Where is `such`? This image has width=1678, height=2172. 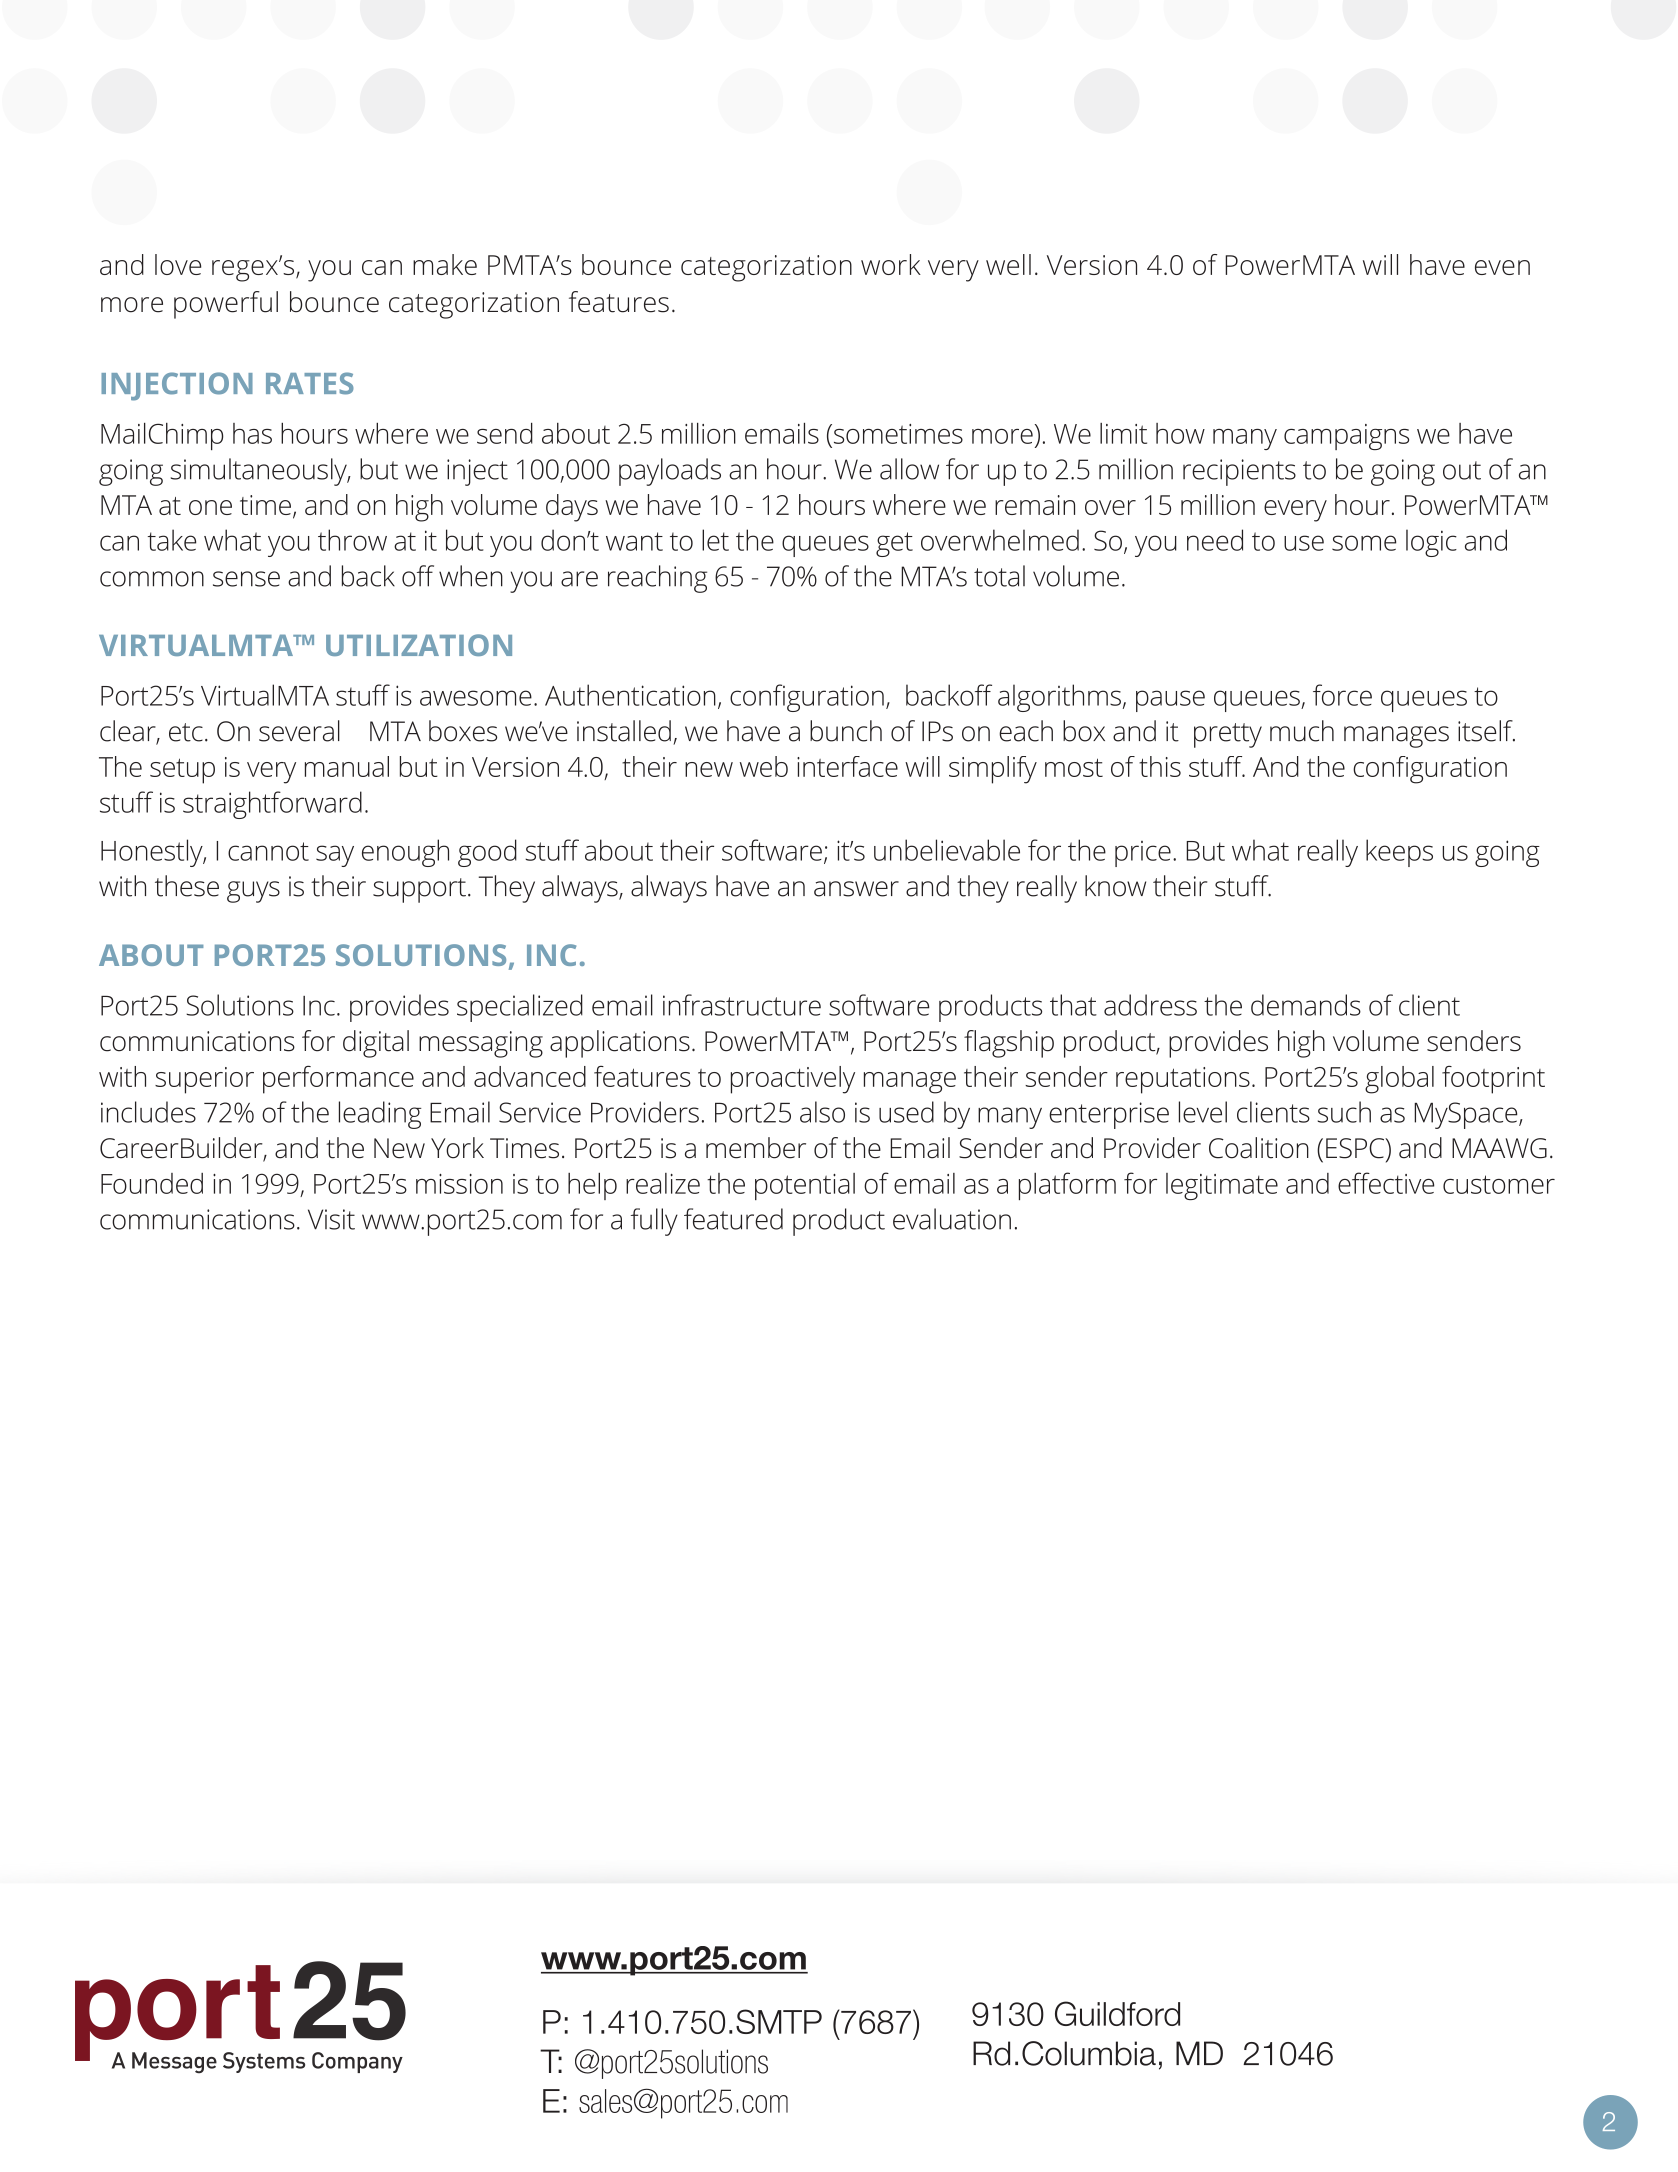 such is located at coordinates (1344, 1112).
